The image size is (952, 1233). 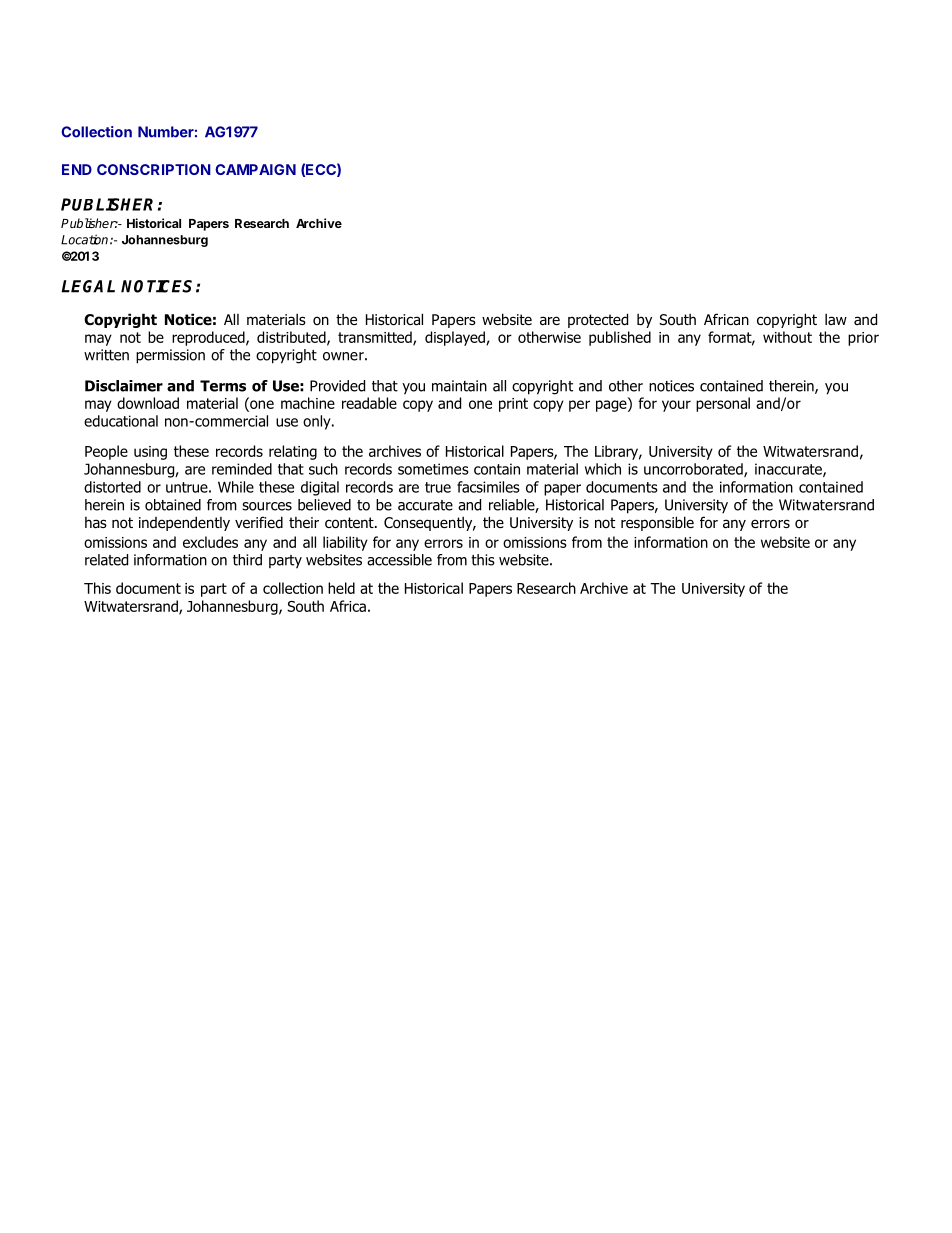 What do you see at coordinates (236, 487) in the screenshot?
I see `While` at bounding box center [236, 487].
